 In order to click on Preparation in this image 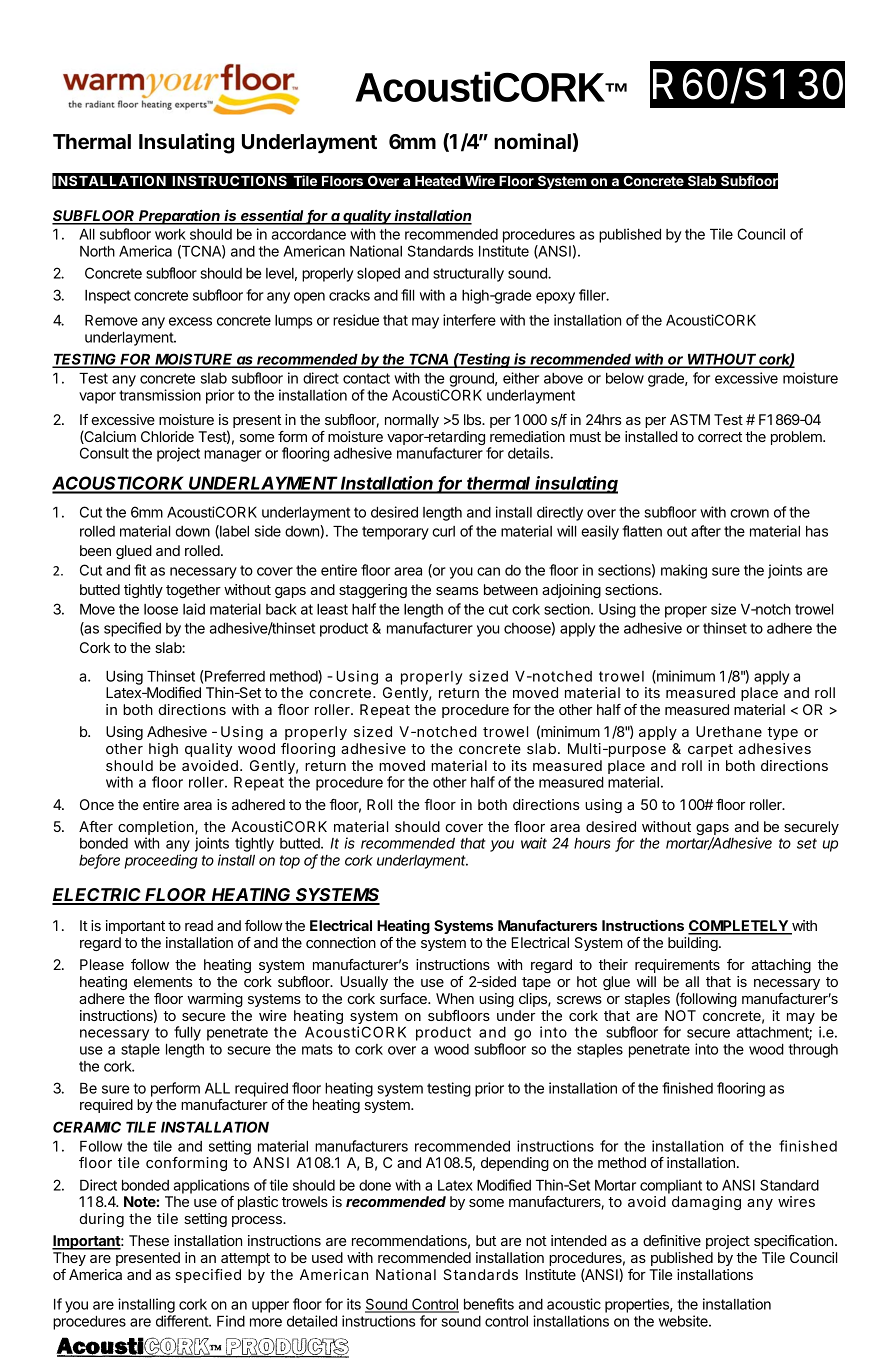, I will do `click(180, 217)`.
